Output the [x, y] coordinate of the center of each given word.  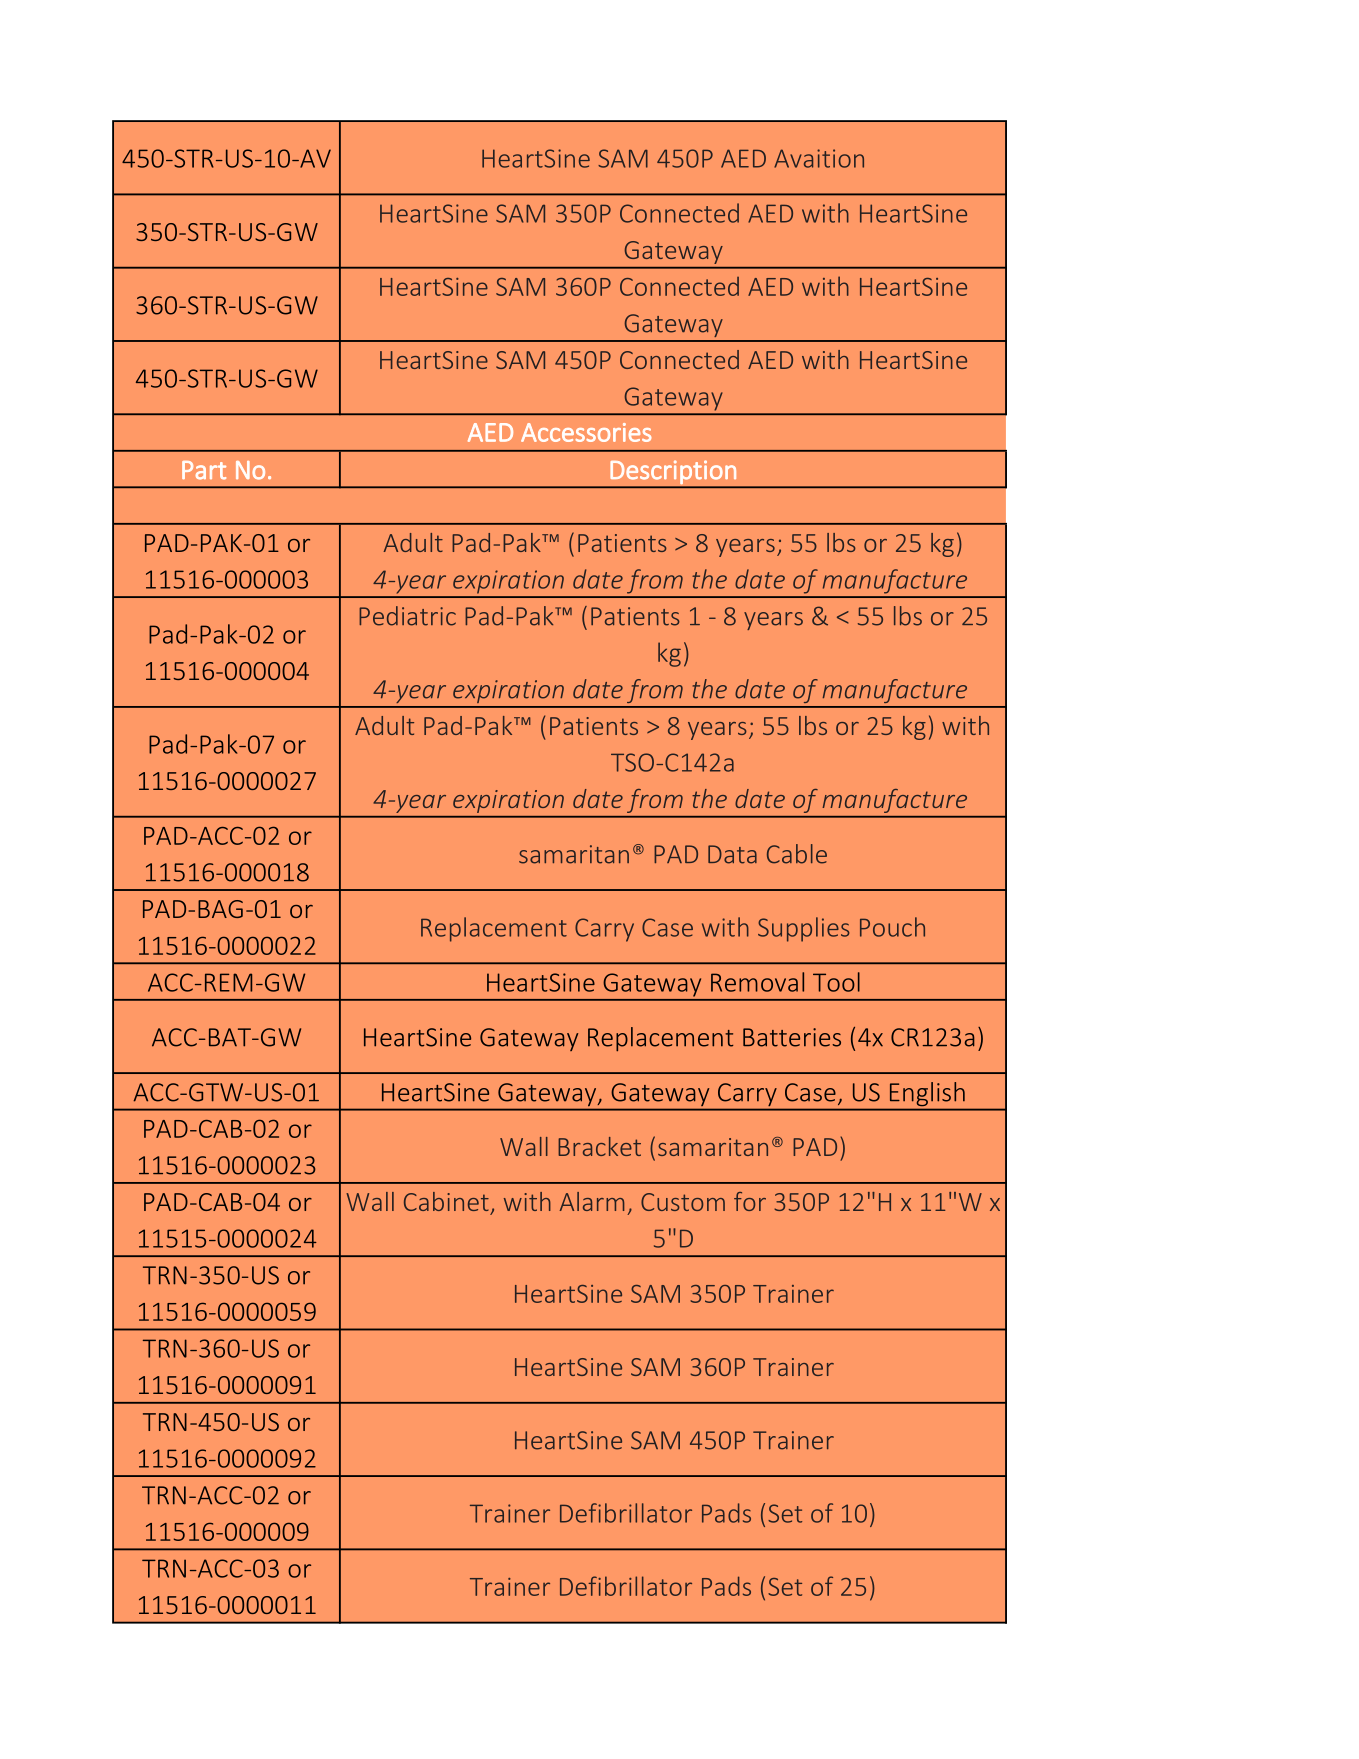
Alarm [592, 1201]
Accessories [586, 432]
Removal [757, 982]
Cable [797, 854]
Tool [836, 982]
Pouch [892, 927]
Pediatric [407, 616]
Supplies [803, 929]
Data [732, 854]
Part [204, 470]
